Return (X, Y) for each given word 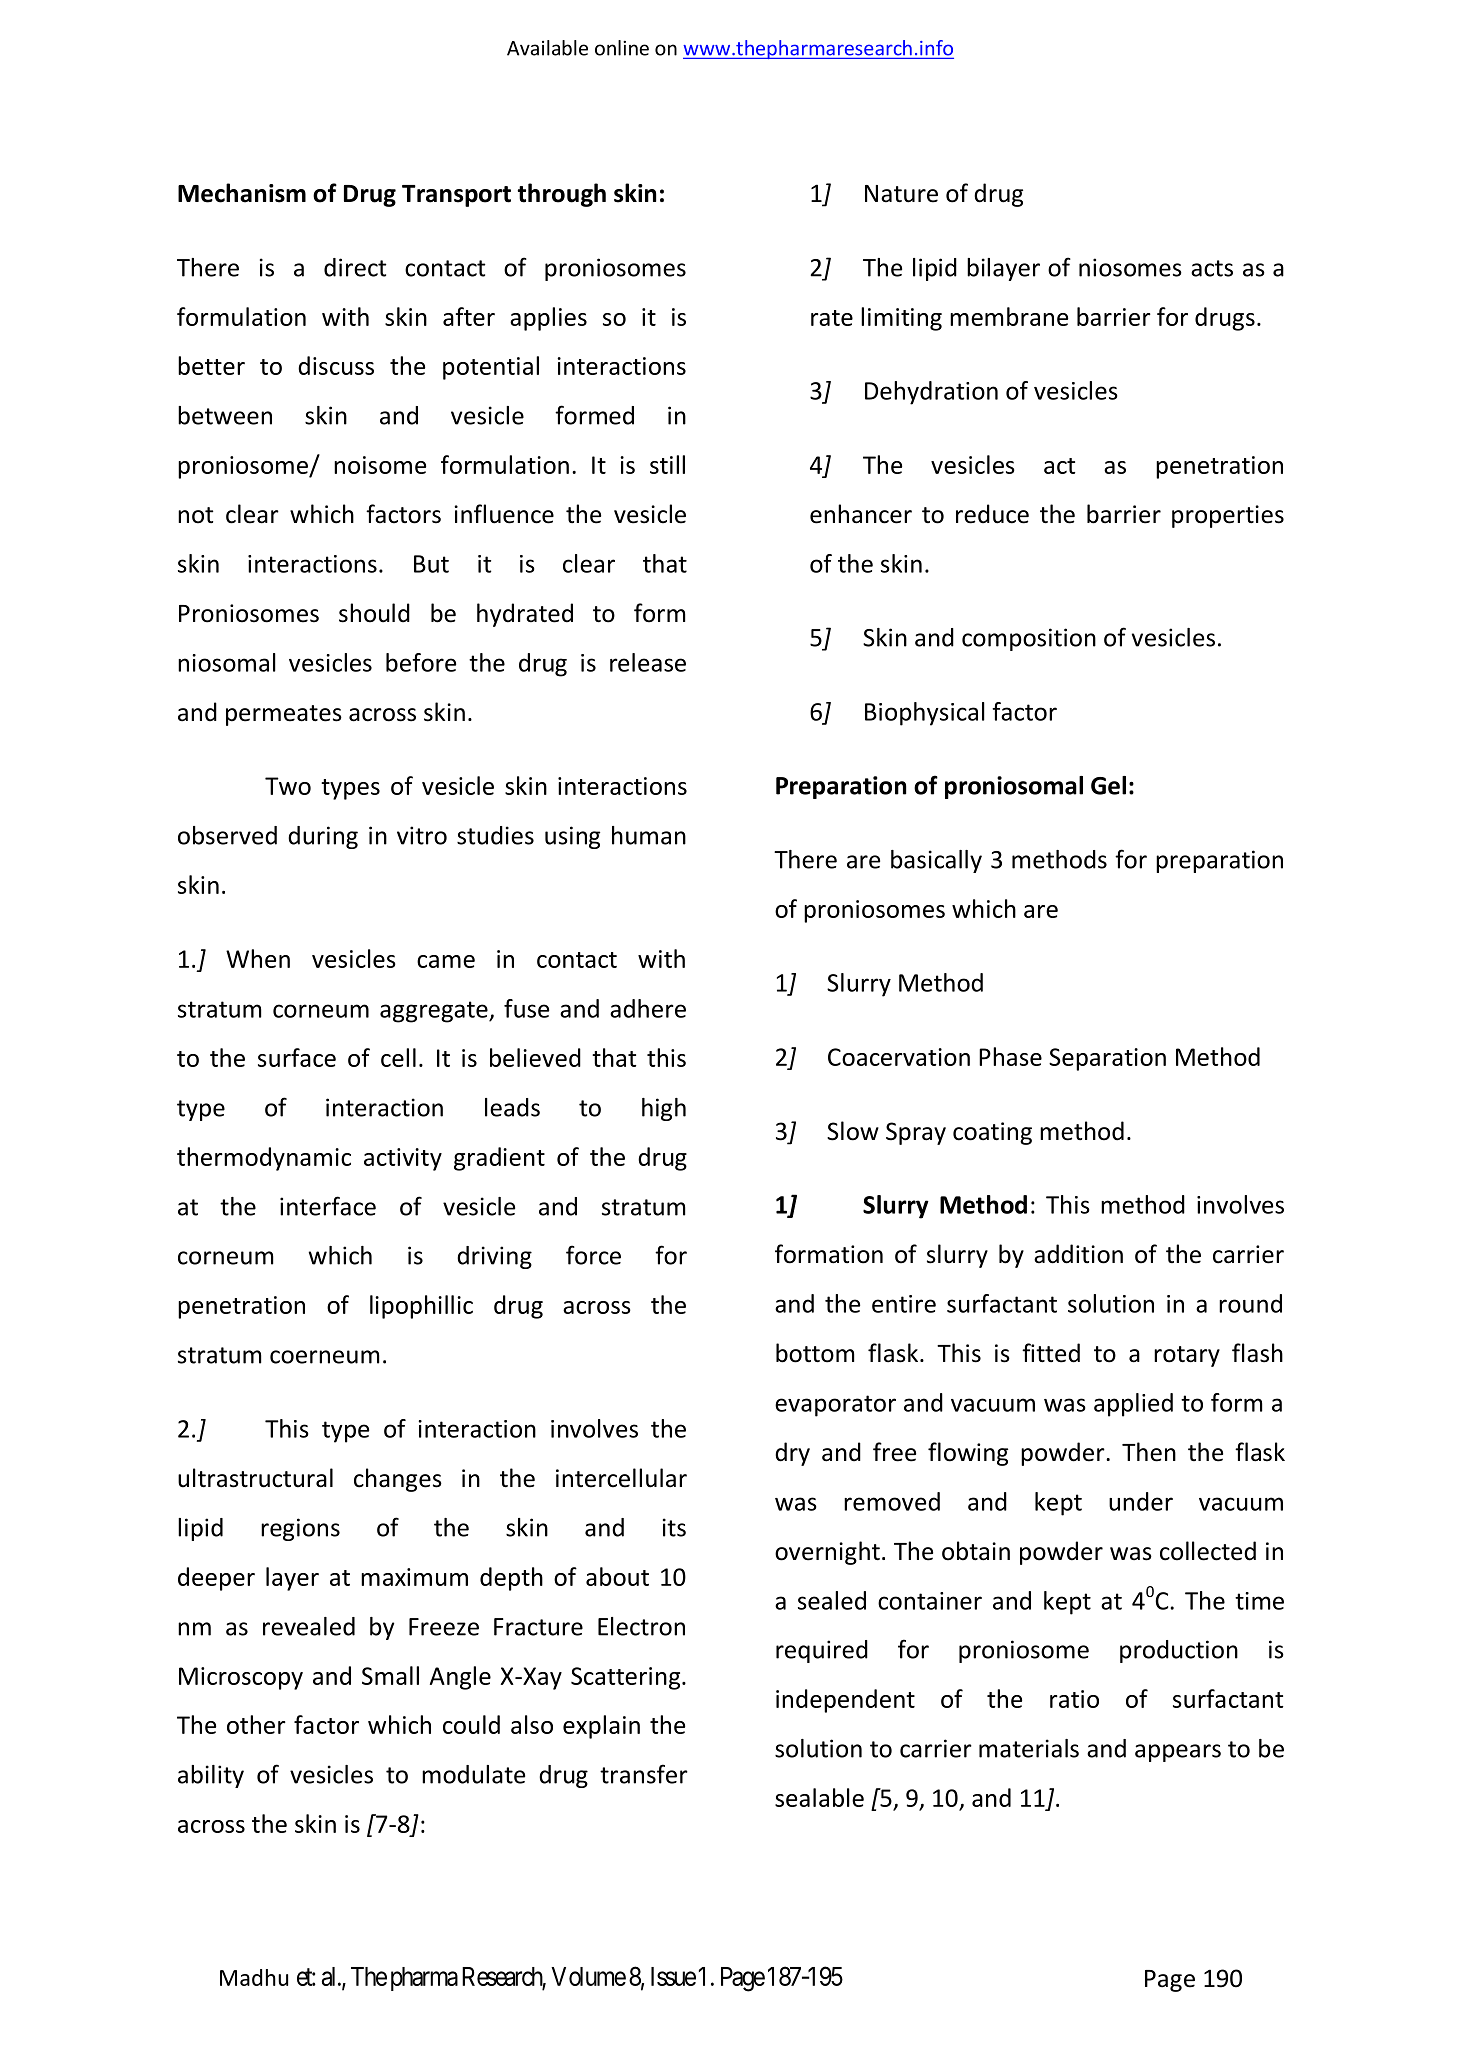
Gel (1108, 785)
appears (1178, 1753)
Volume (588, 1976)
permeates (284, 715)
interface (328, 1206)
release (648, 662)
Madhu (254, 1977)
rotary (1187, 1356)
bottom (815, 1353)
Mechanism (242, 193)
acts (1212, 268)
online (622, 48)
